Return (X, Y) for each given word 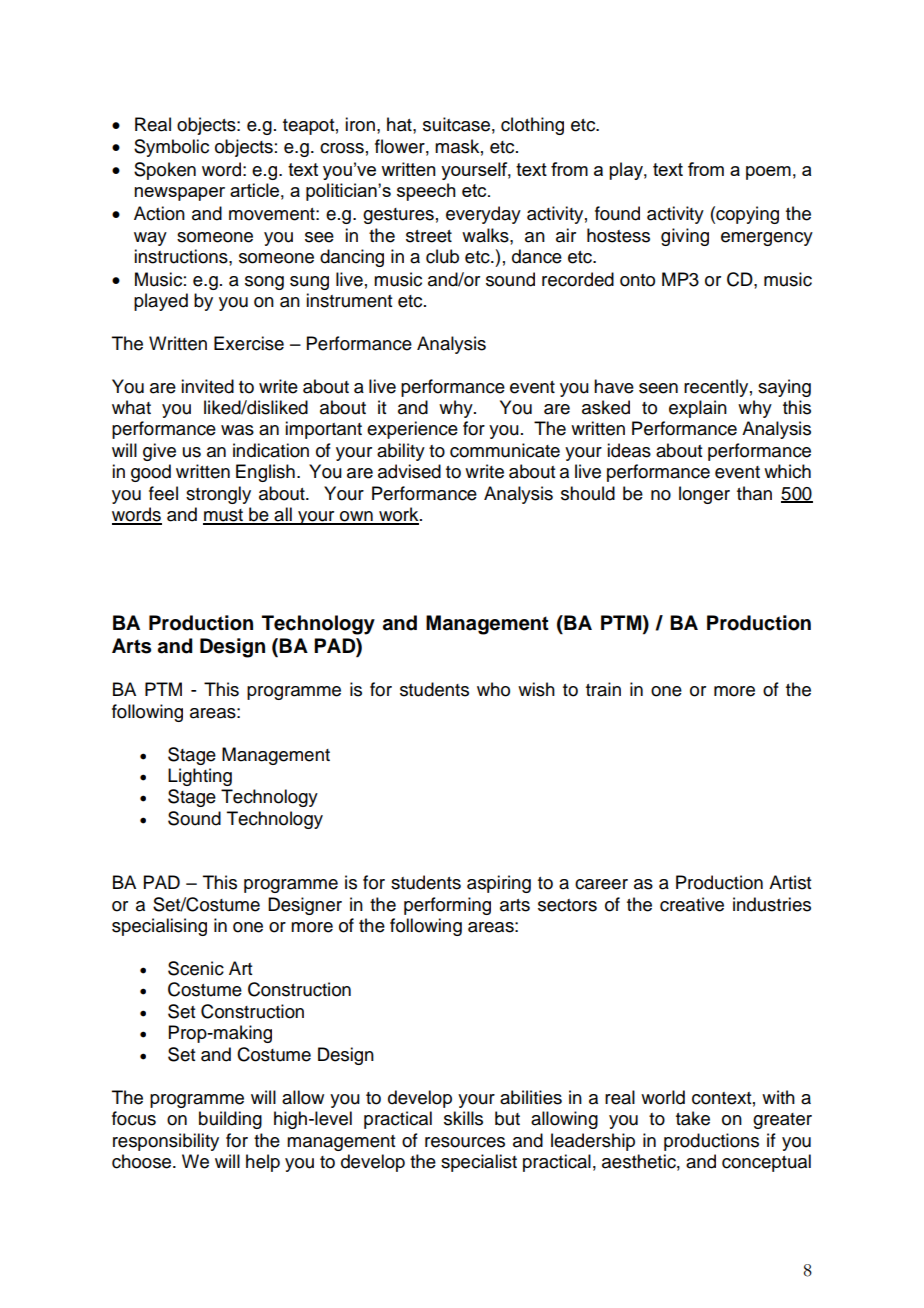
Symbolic (171, 148)
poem (768, 173)
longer (704, 495)
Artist (790, 882)
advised (409, 471)
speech (426, 192)
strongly (218, 495)
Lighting (200, 777)
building (230, 1120)
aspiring (499, 884)
